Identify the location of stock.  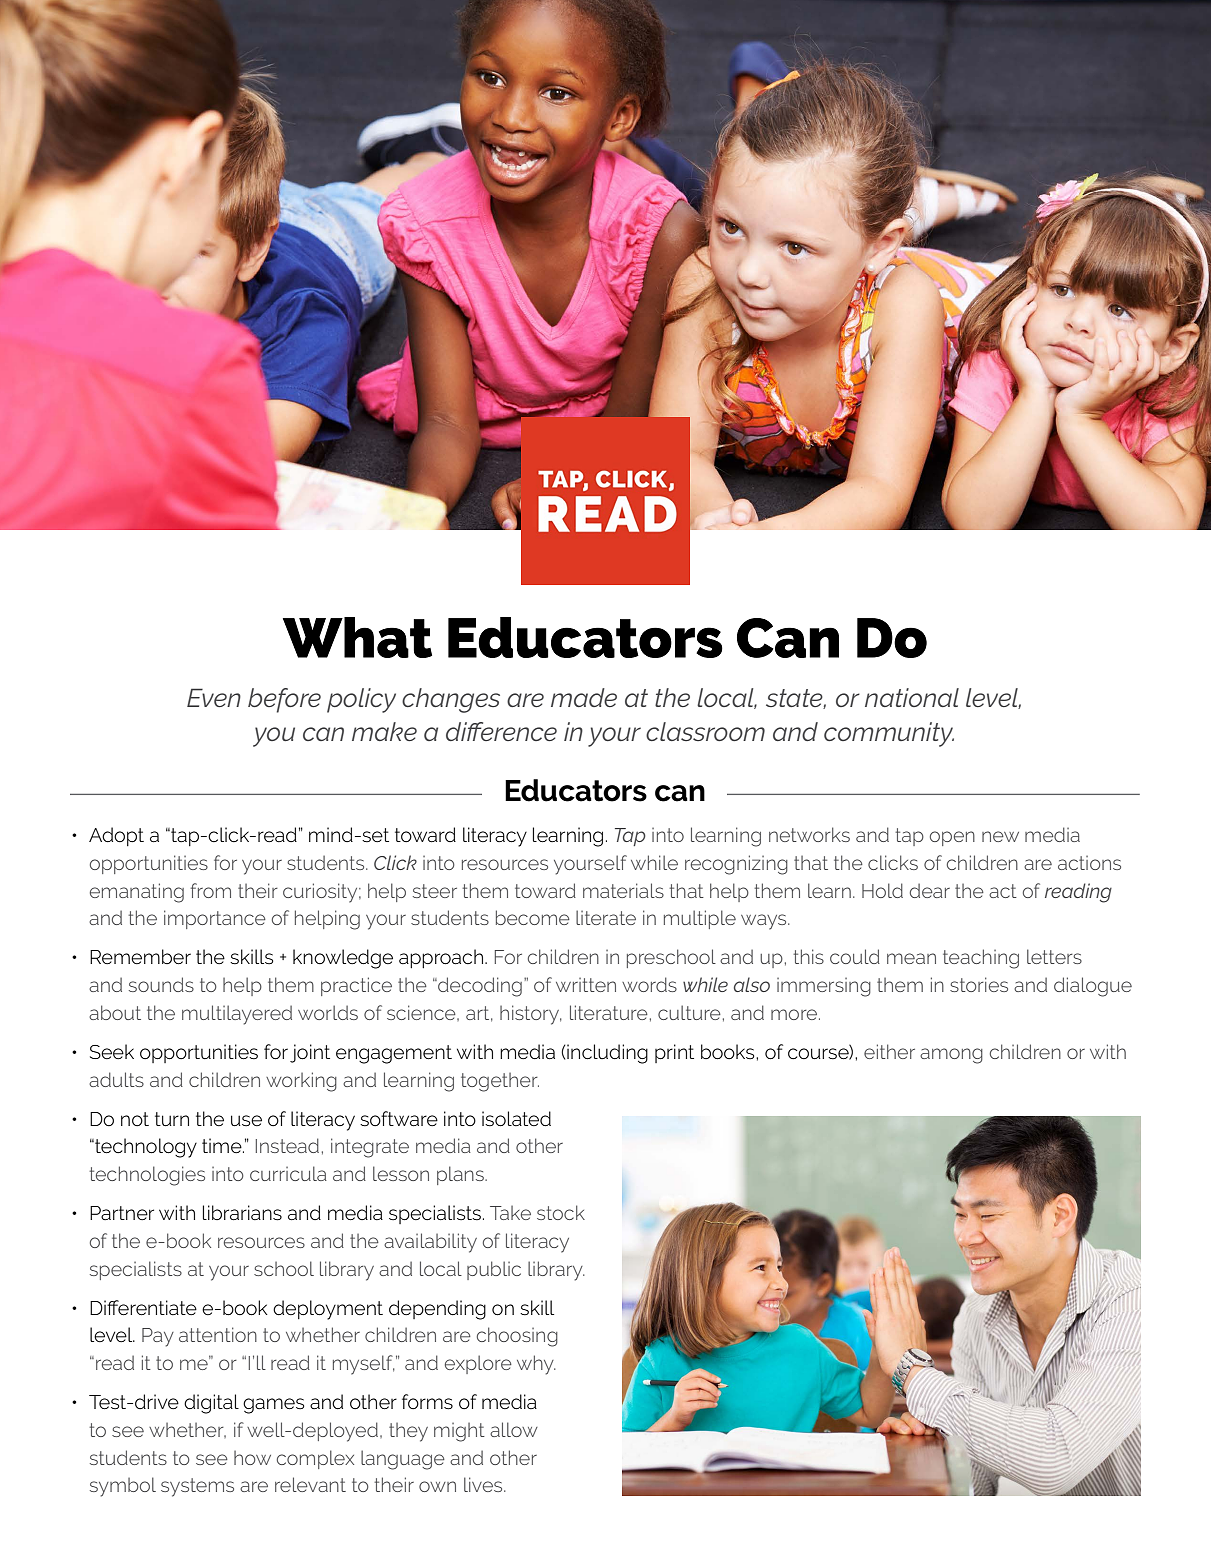
(561, 1212).
